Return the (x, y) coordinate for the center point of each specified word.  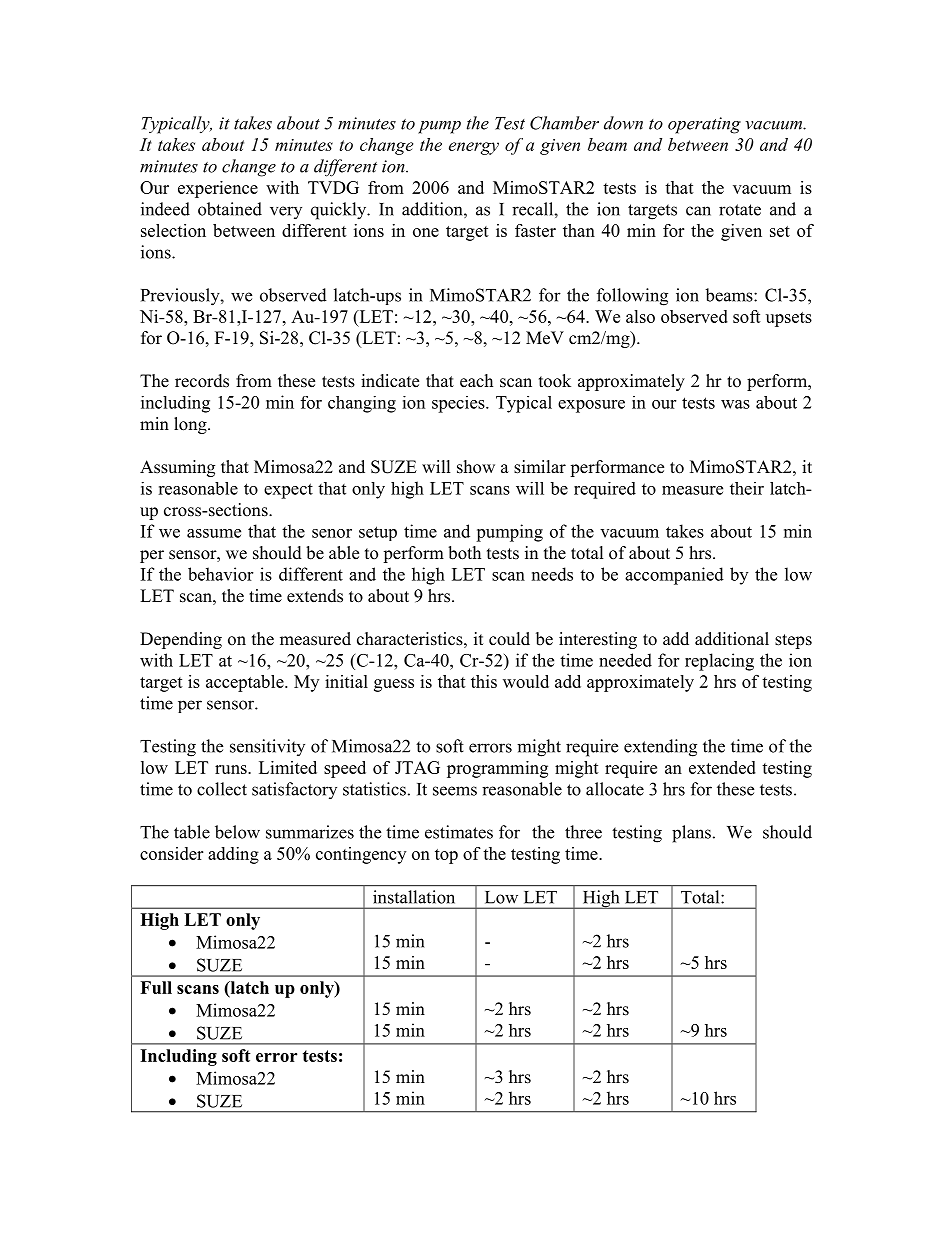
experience (218, 189)
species (459, 404)
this (484, 681)
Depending (181, 640)
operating (704, 125)
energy (474, 148)
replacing (719, 662)
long (191, 425)
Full (156, 987)
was (735, 404)
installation (414, 897)
